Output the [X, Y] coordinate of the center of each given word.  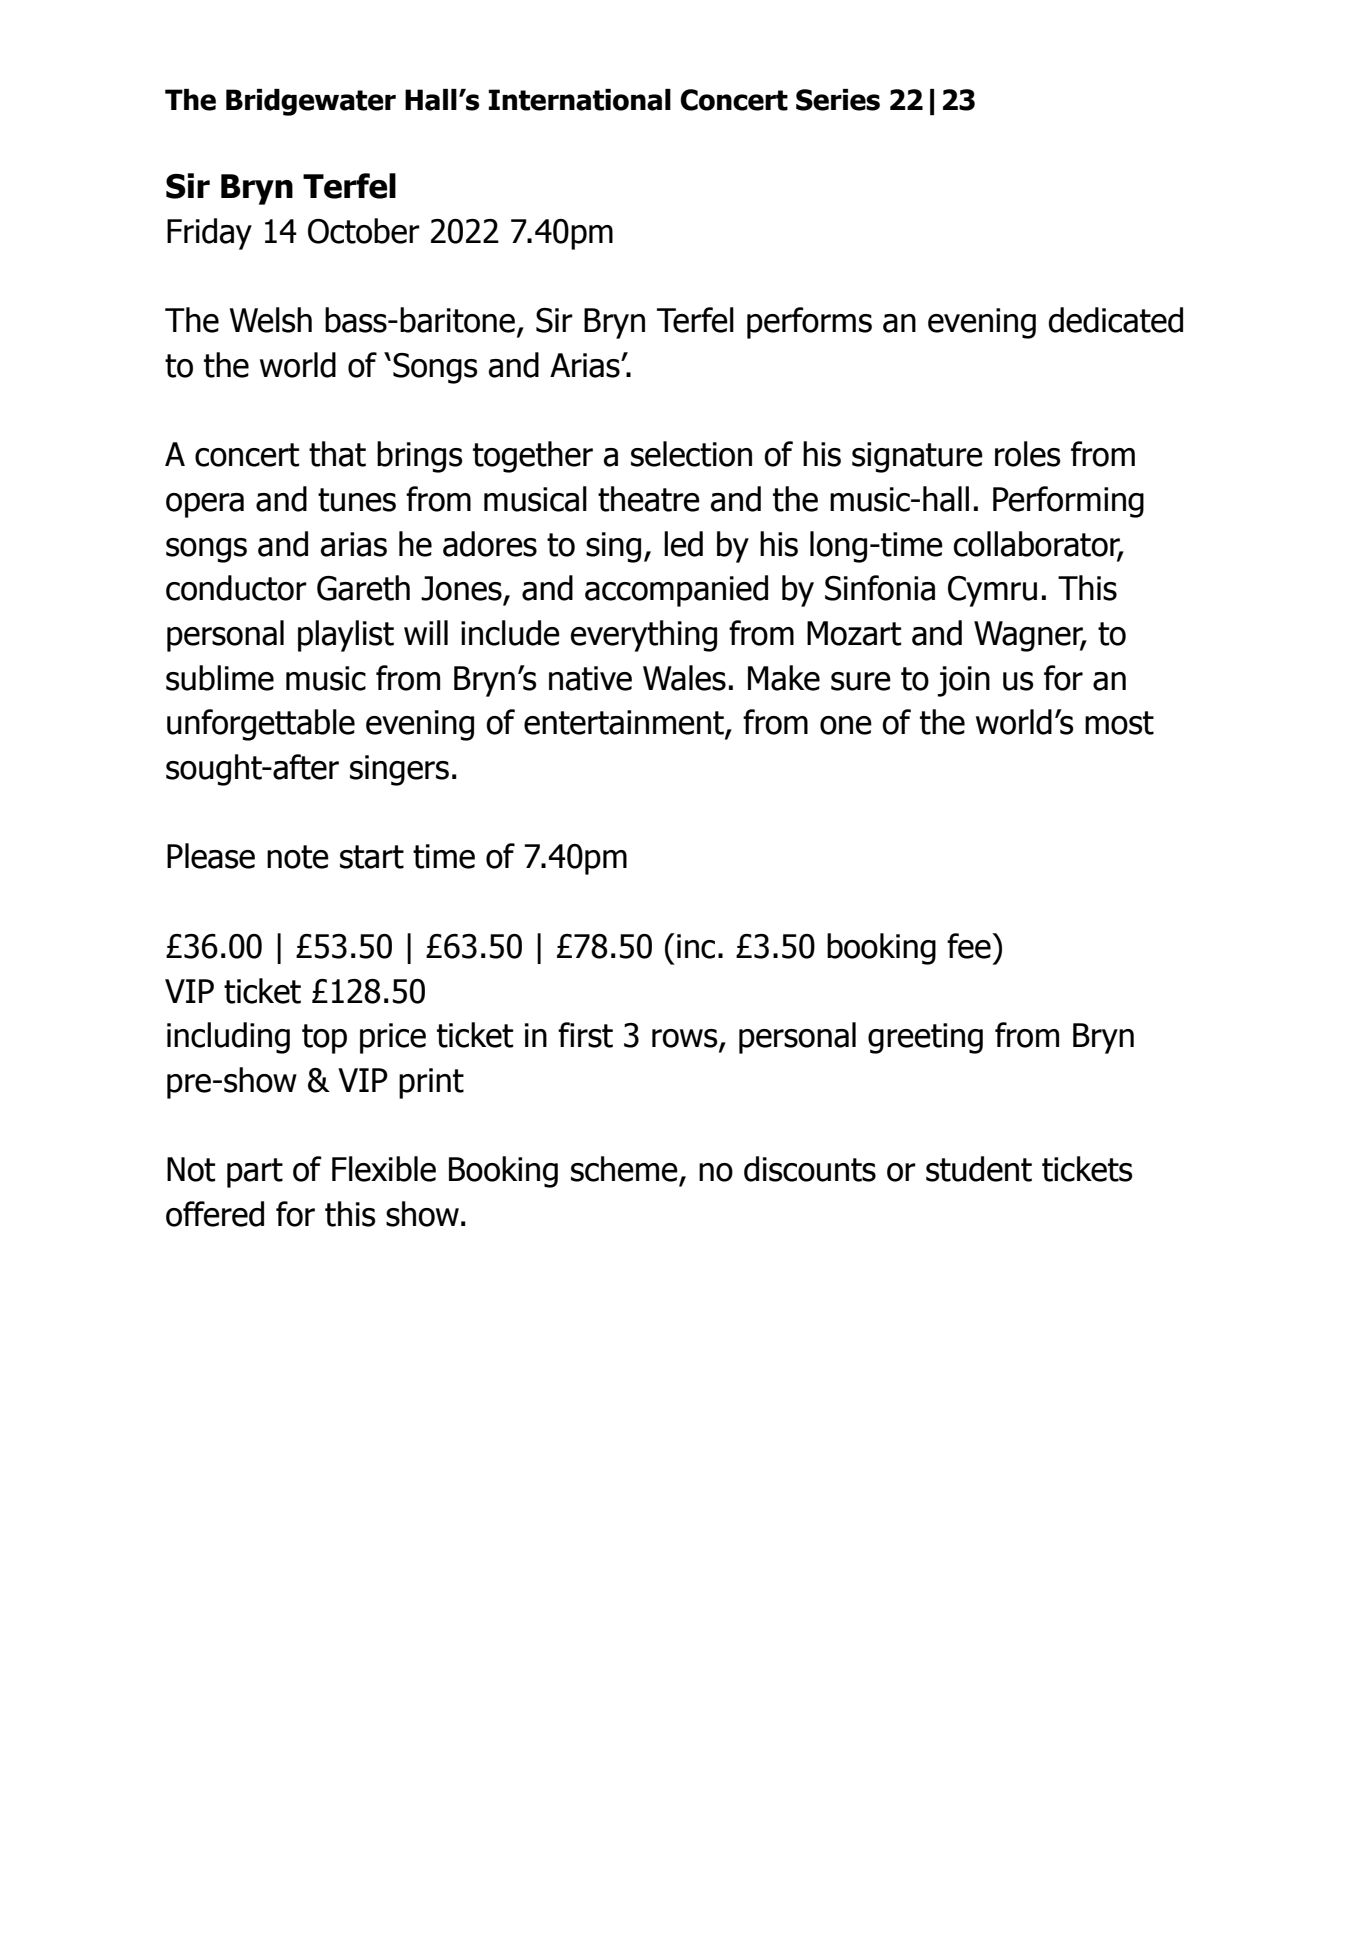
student [979, 1169]
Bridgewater [311, 102]
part [255, 1173]
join [963, 681]
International [579, 100]
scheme [624, 1169]
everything [643, 636]
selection [691, 454]
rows [686, 1039]
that [337, 454]
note [298, 857]
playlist [346, 636]
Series [838, 100]
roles [1028, 454]
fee [970, 946]
